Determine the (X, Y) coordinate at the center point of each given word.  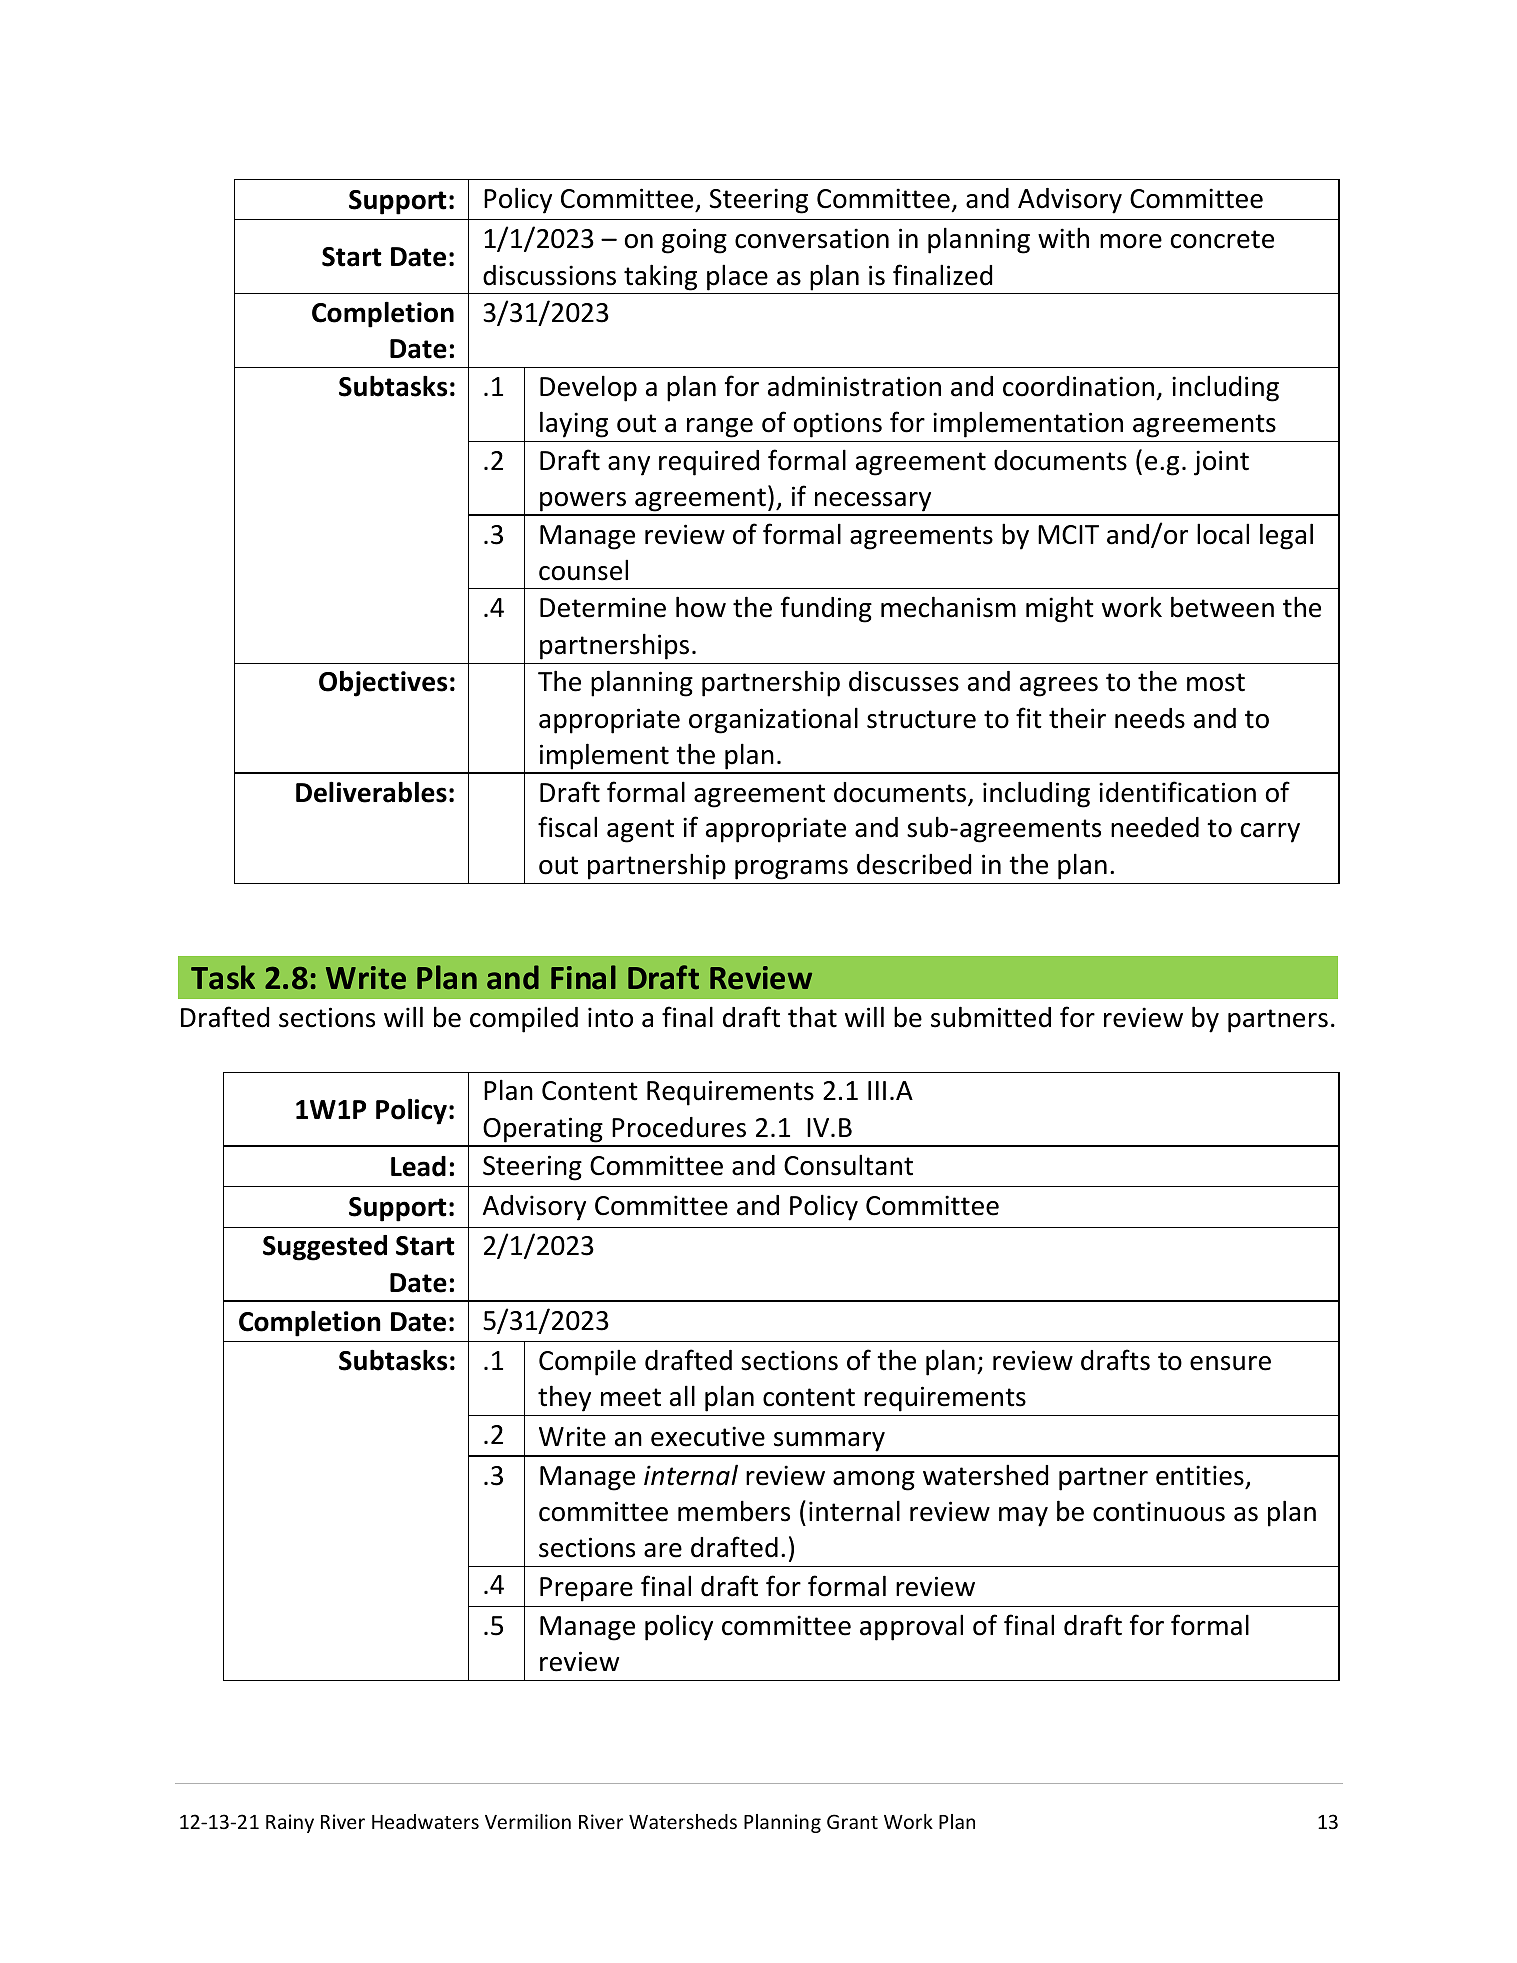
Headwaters (425, 1821)
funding (826, 609)
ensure (1230, 1363)
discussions (549, 275)
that (812, 1017)
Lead (418, 1166)
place (737, 277)
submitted (991, 1017)
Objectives (383, 683)
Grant (852, 1821)
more (1131, 241)
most (1216, 682)
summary (829, 1442)
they (564, 1398)
